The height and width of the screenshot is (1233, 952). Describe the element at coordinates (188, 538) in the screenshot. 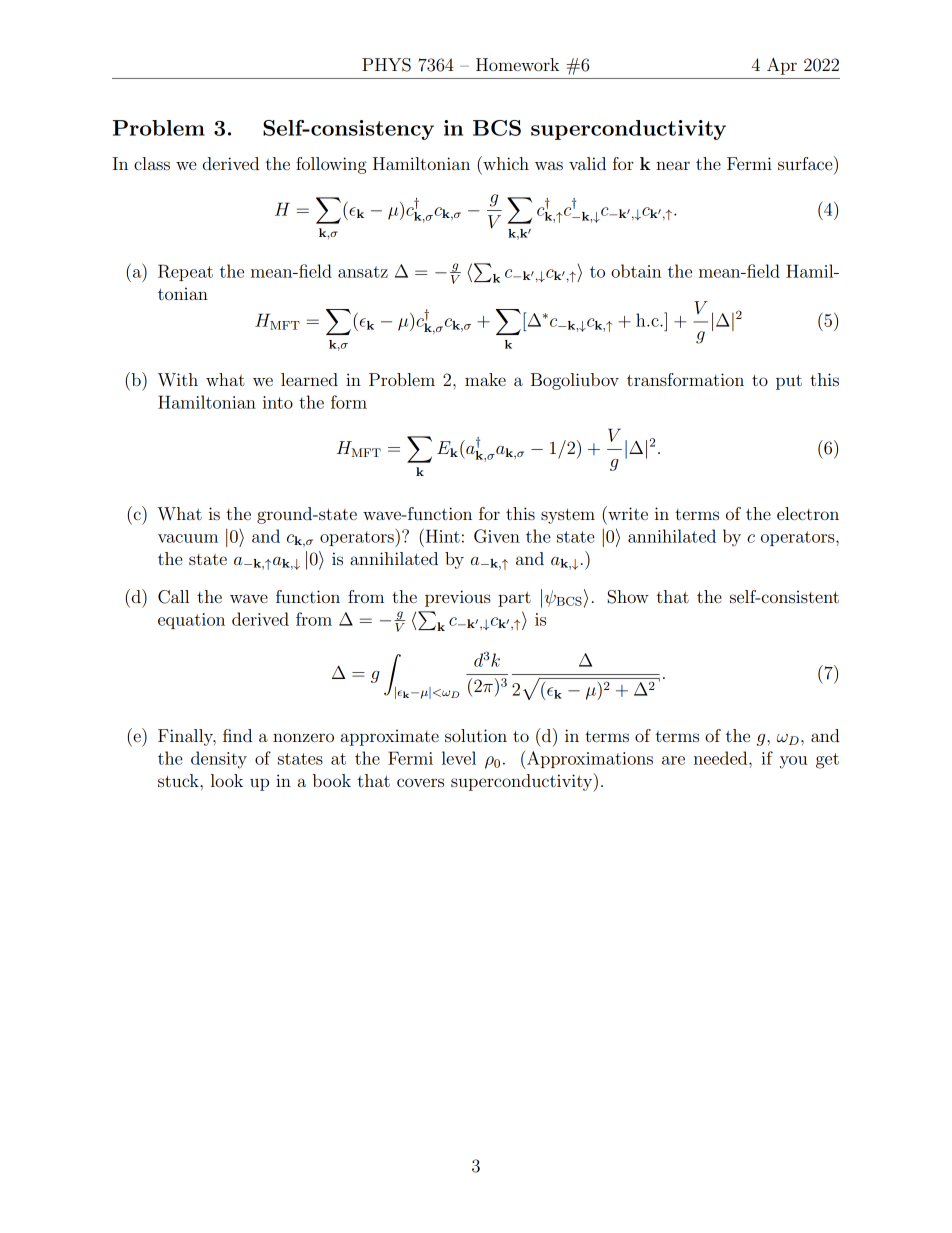

I see `vacuum` at that location.
